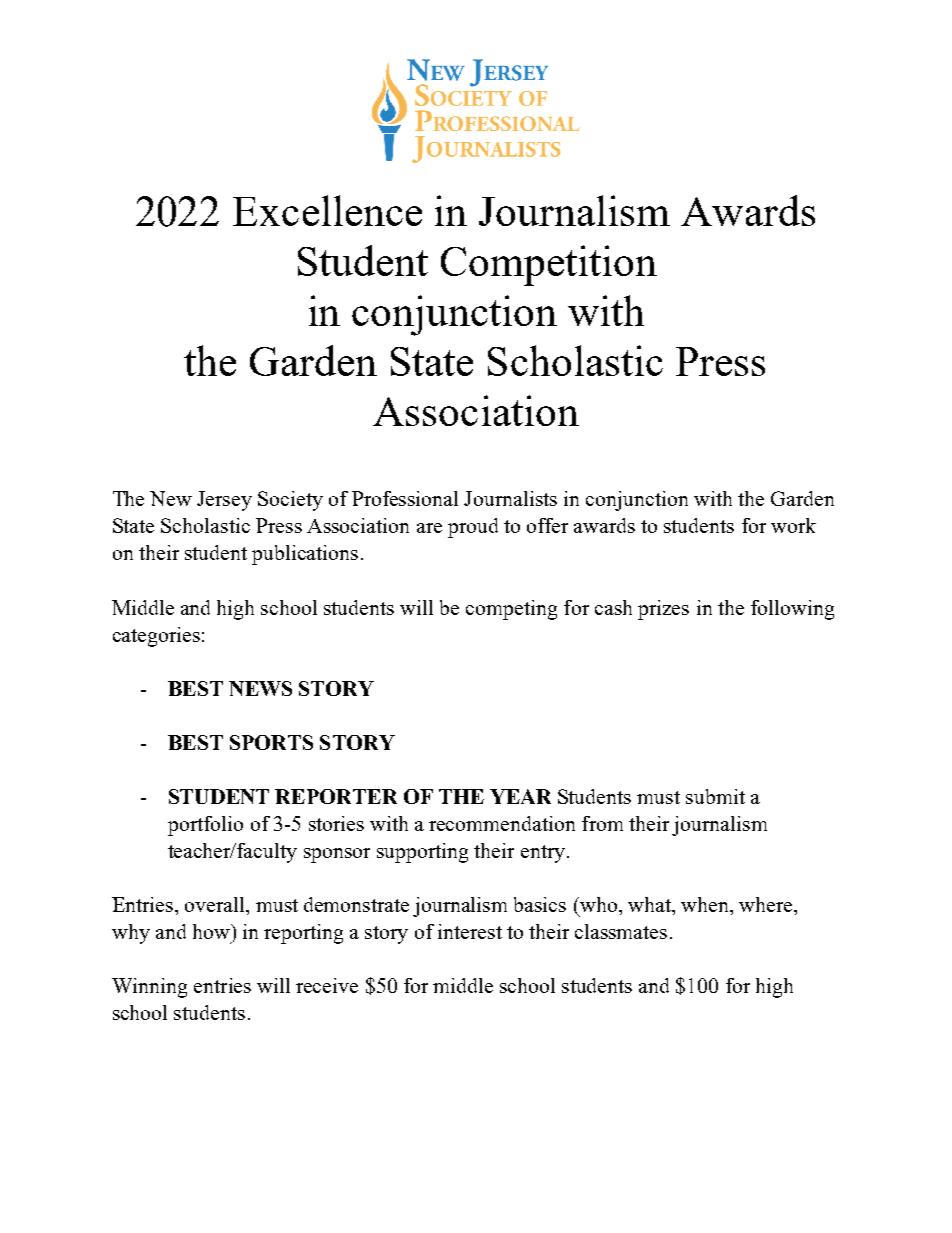 Image resolution: width=952 pixels, height=1233 pixels. I want to click on how, so click(212, 931).
